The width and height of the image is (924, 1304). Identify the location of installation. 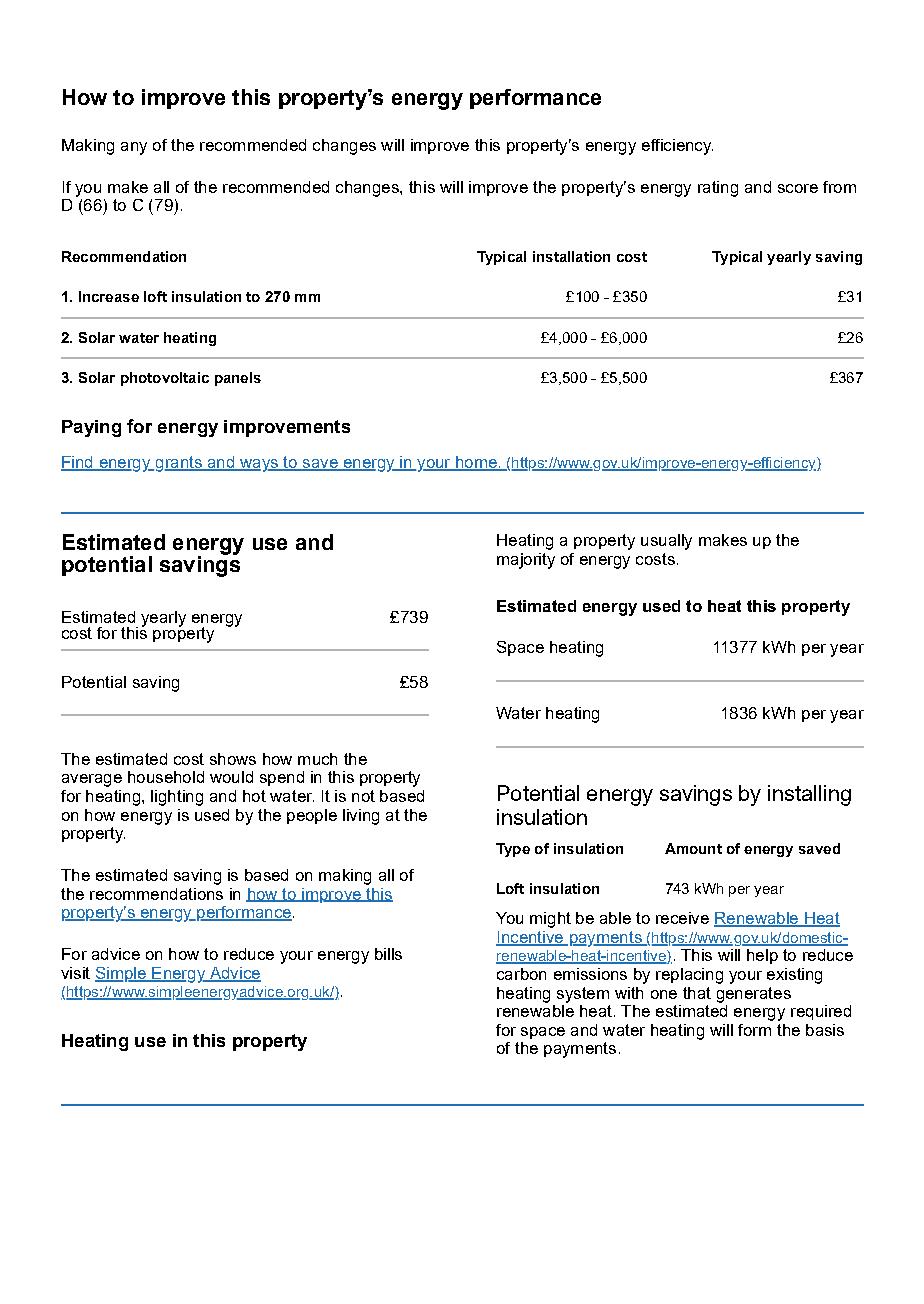
(571, 256).
